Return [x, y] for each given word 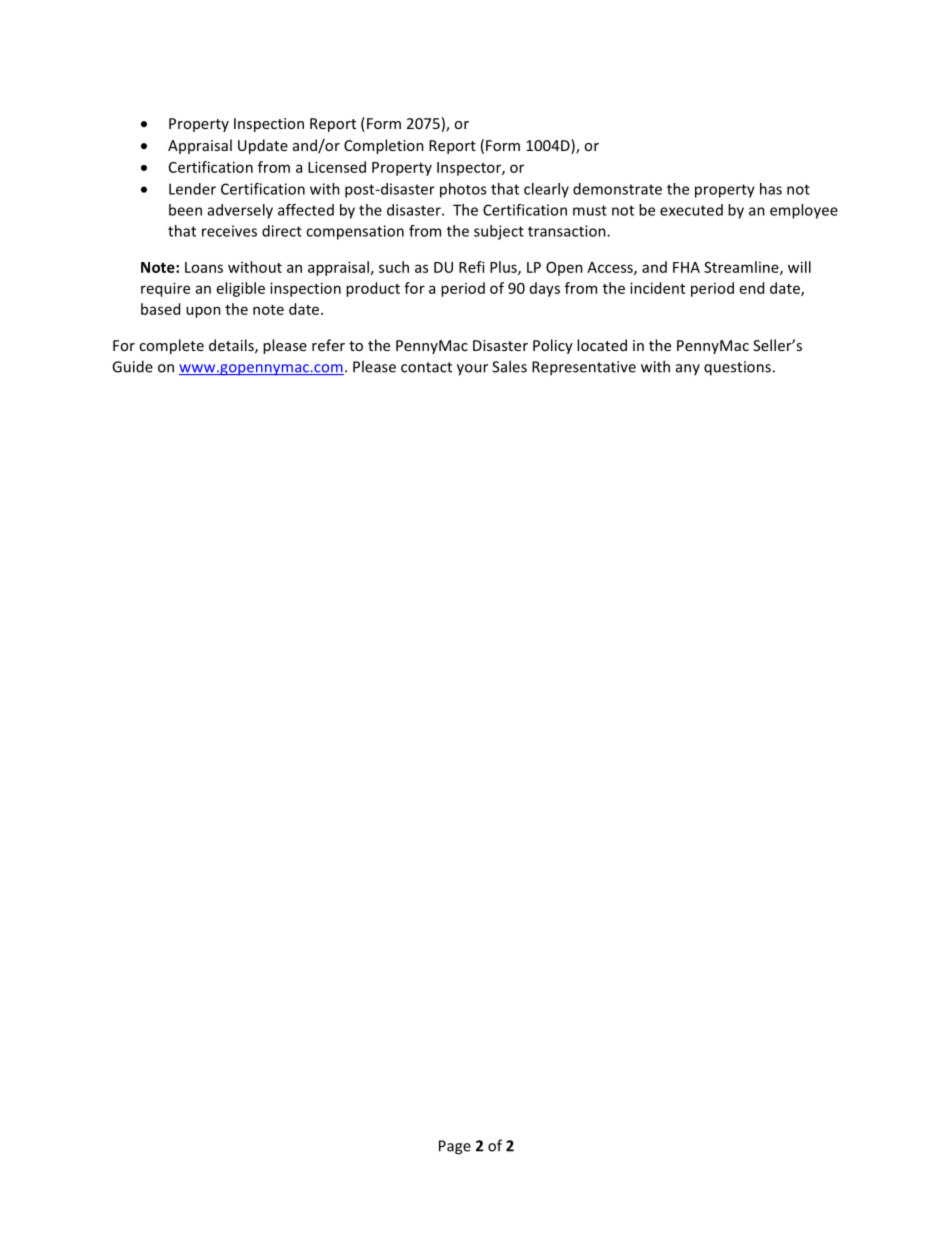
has [771, 189]
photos [463, 190]
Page [455, 1147]
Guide [132, 366]
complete [171, 346]
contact [426, 367]
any [688, 369]
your [472, 370]
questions [737, 368]
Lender [192, 189]
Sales [509, 366]
